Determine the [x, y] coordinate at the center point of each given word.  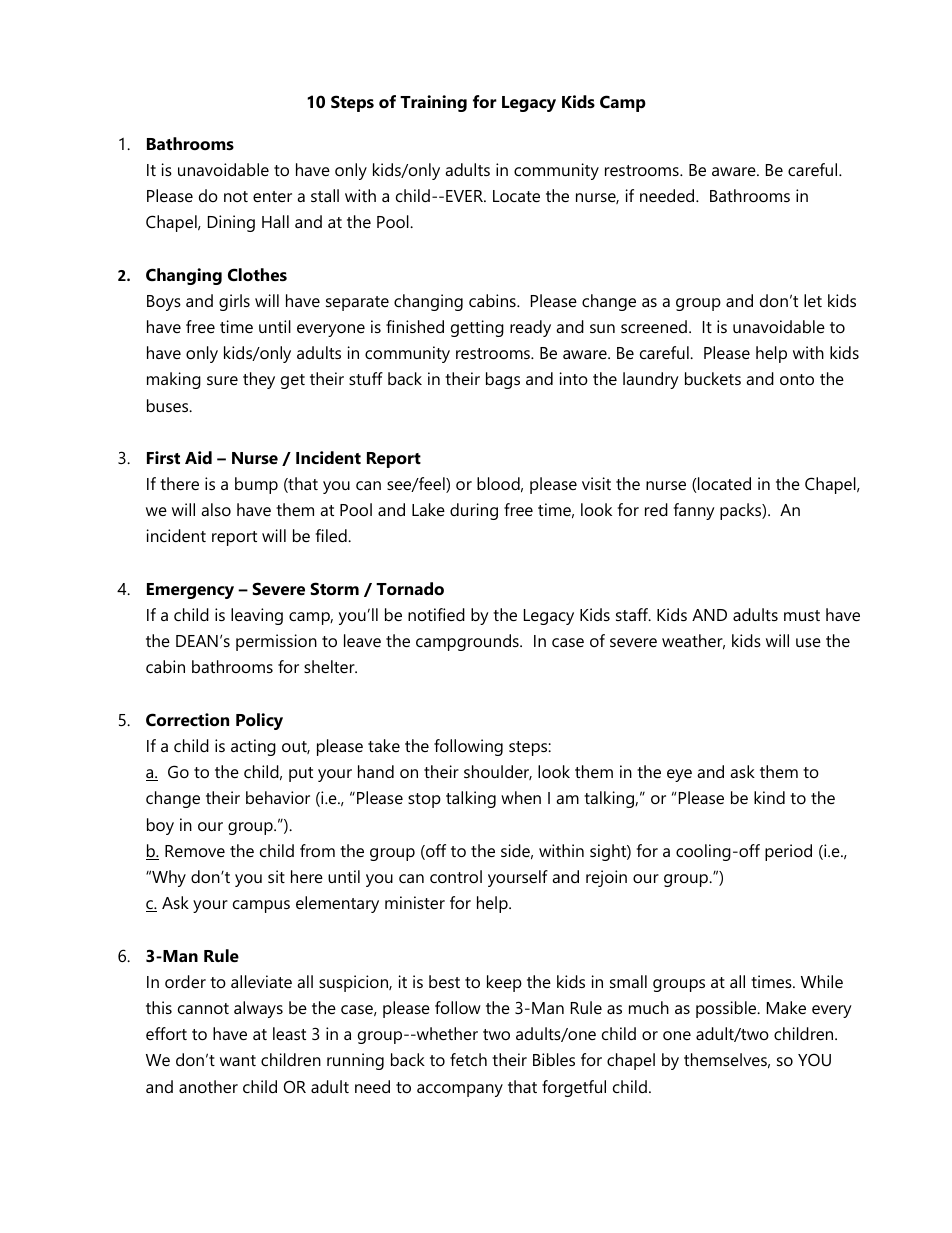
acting [253, 747]
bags [503, 380]
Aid [198, 457]
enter [272, 196]
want [238, 1060]
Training [433, 103]
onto [797, 379]
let [813, 300]
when [521, 797]
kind [769, 797]
